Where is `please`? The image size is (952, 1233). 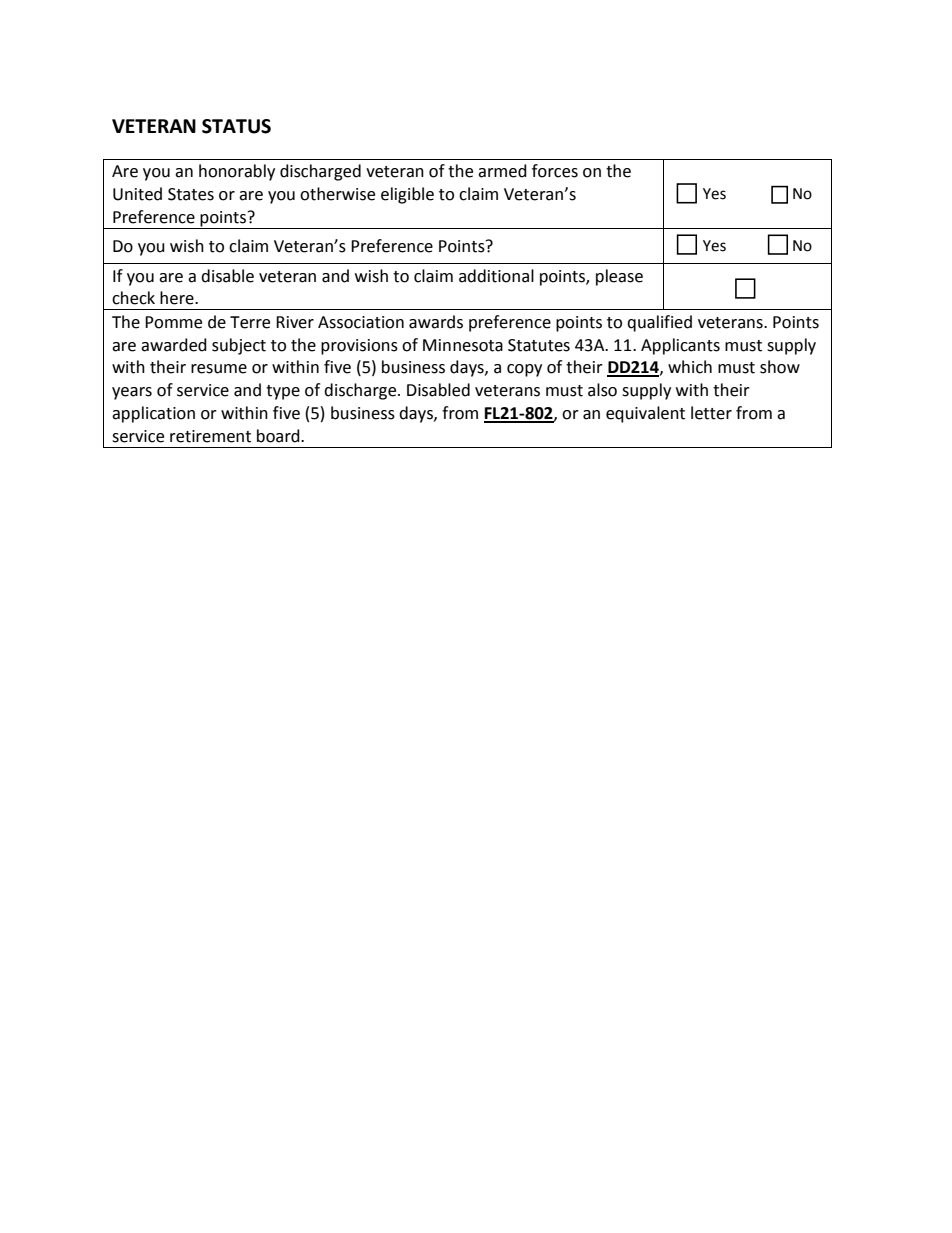
please is located at coordinates (619, 277).
